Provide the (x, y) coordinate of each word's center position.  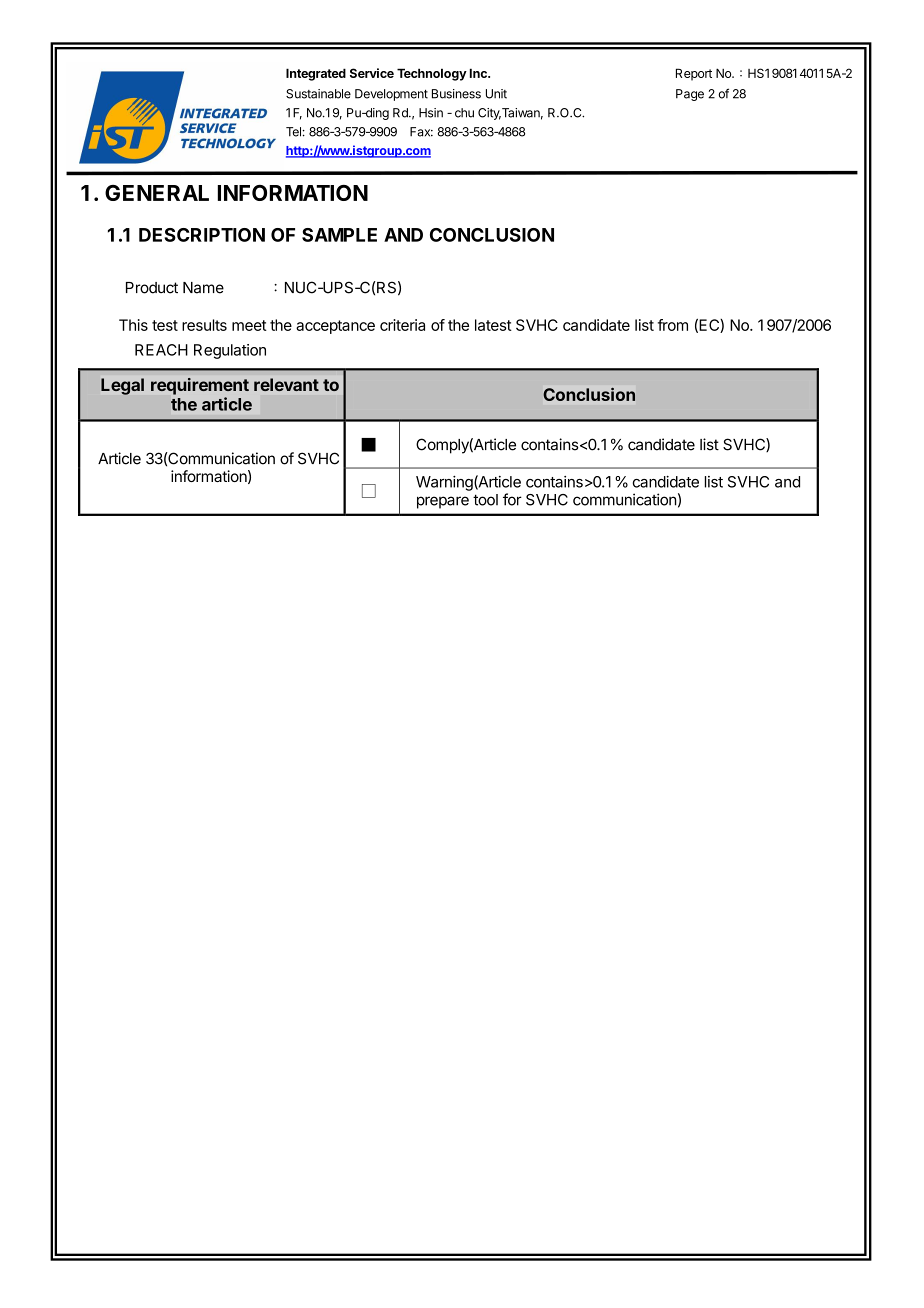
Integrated (316, 74)
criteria (402, 325)
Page (690, 95)
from (673, 325)
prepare (443, 502)
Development (391, 95)
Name (203, 288)
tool (485, 500)
